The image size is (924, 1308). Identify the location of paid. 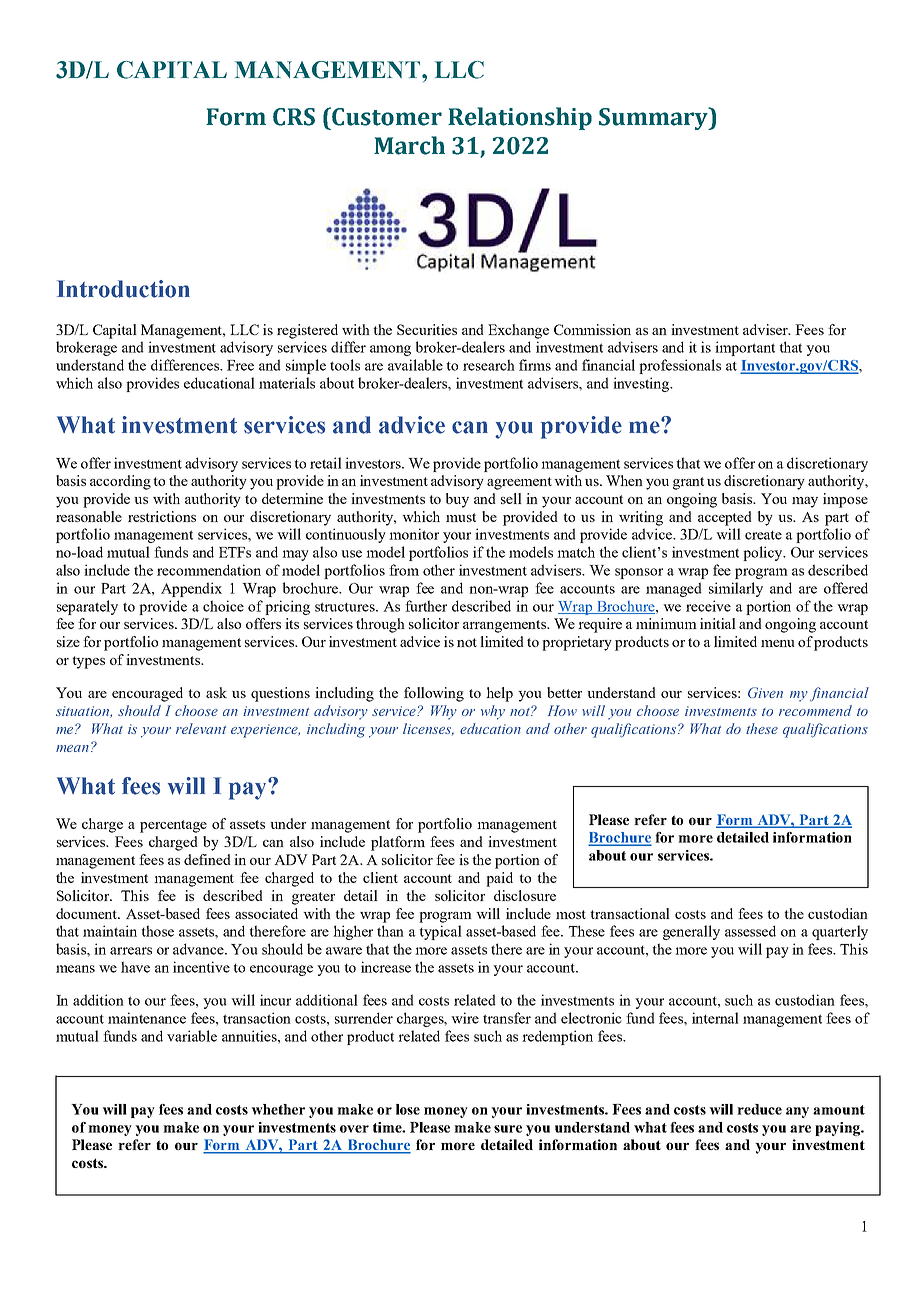
(499, 879).
